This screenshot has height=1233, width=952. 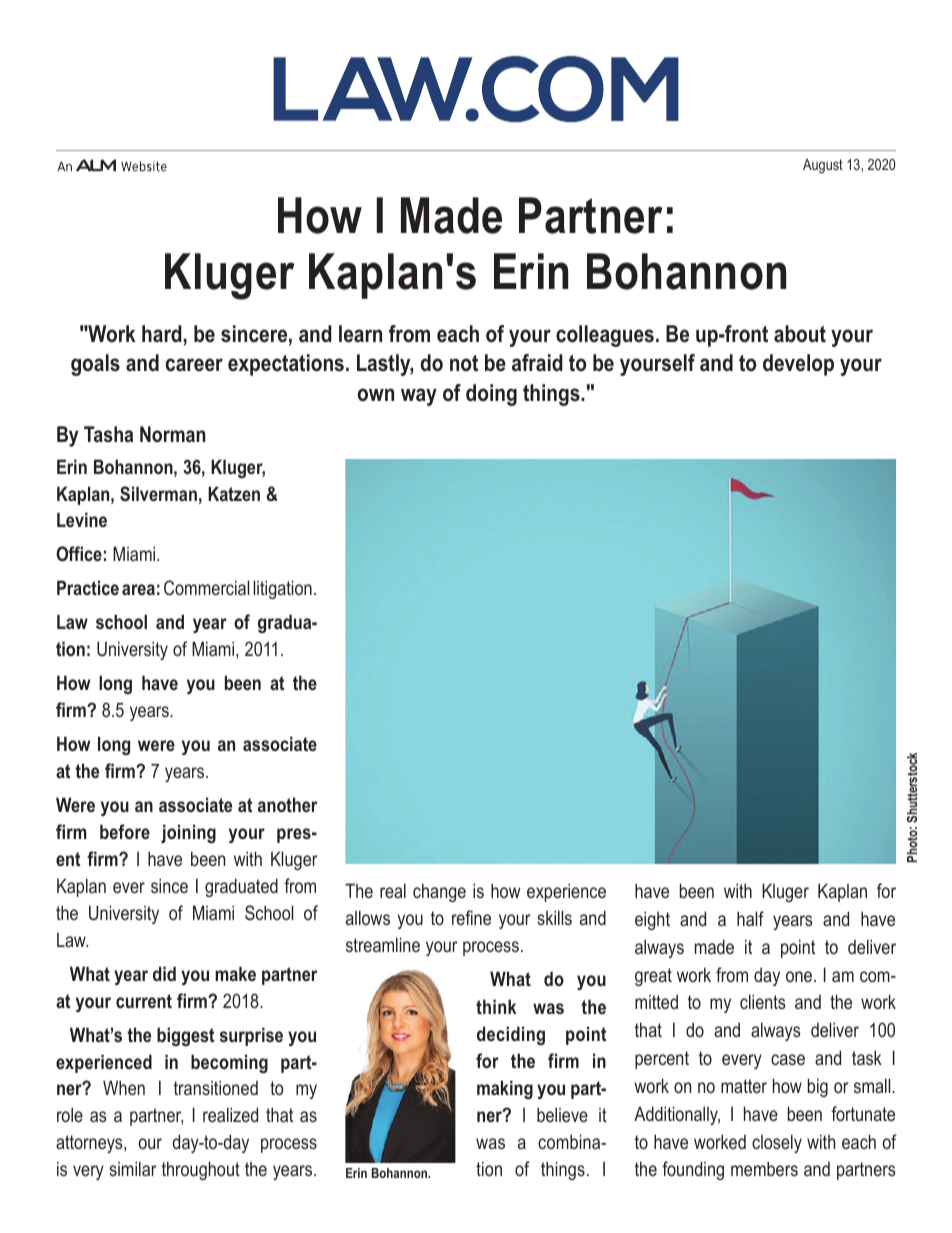 I want to click on August, so click(x=823, y=166).
